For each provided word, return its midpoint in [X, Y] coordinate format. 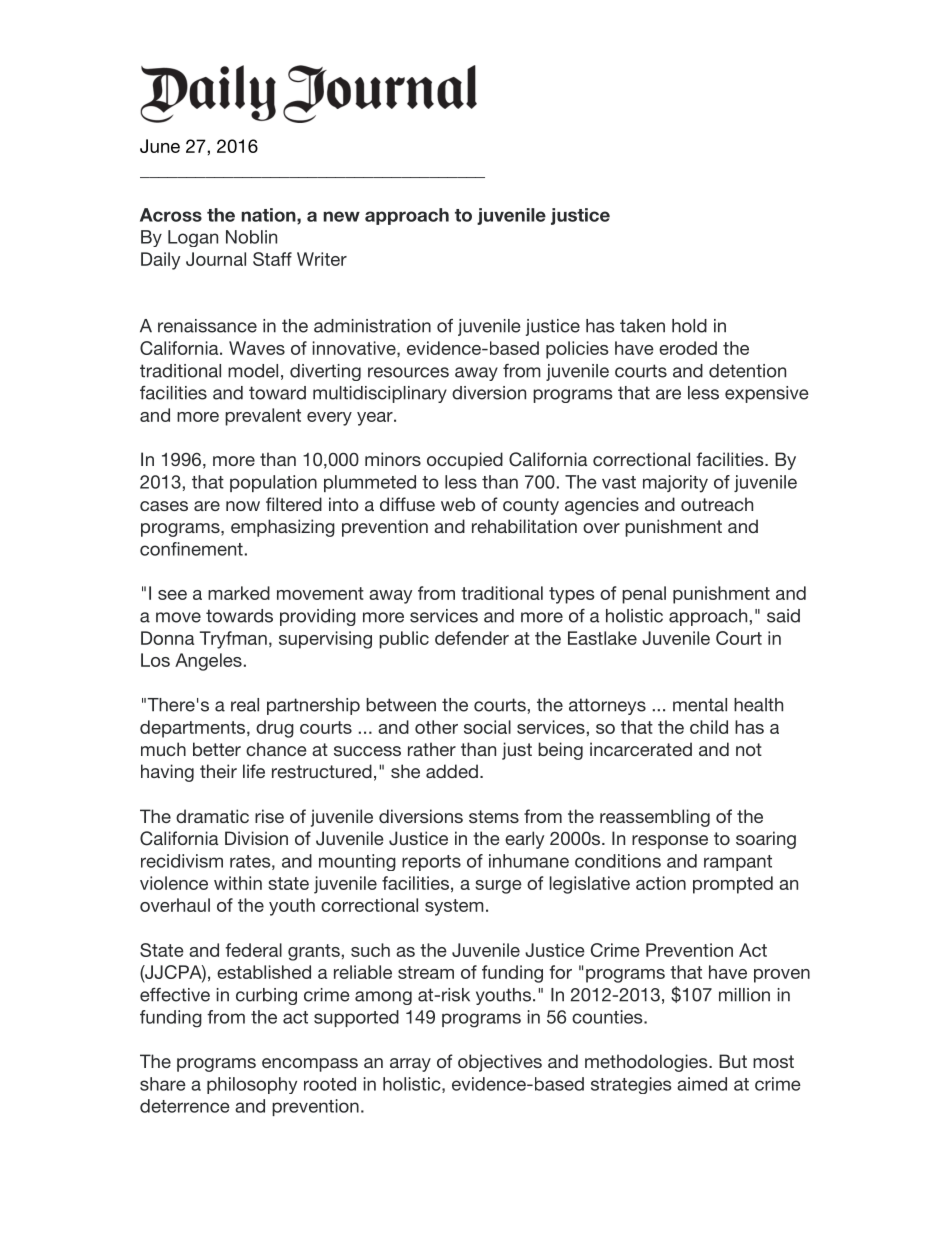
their [218, 771]
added [452, 771]
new [341, 216]
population [273, 483]
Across [171, 215]
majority [675, 484]
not [749, 749]
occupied [465, 461]
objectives [500, 1063]
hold [689, 326]
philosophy [252, 1085]
